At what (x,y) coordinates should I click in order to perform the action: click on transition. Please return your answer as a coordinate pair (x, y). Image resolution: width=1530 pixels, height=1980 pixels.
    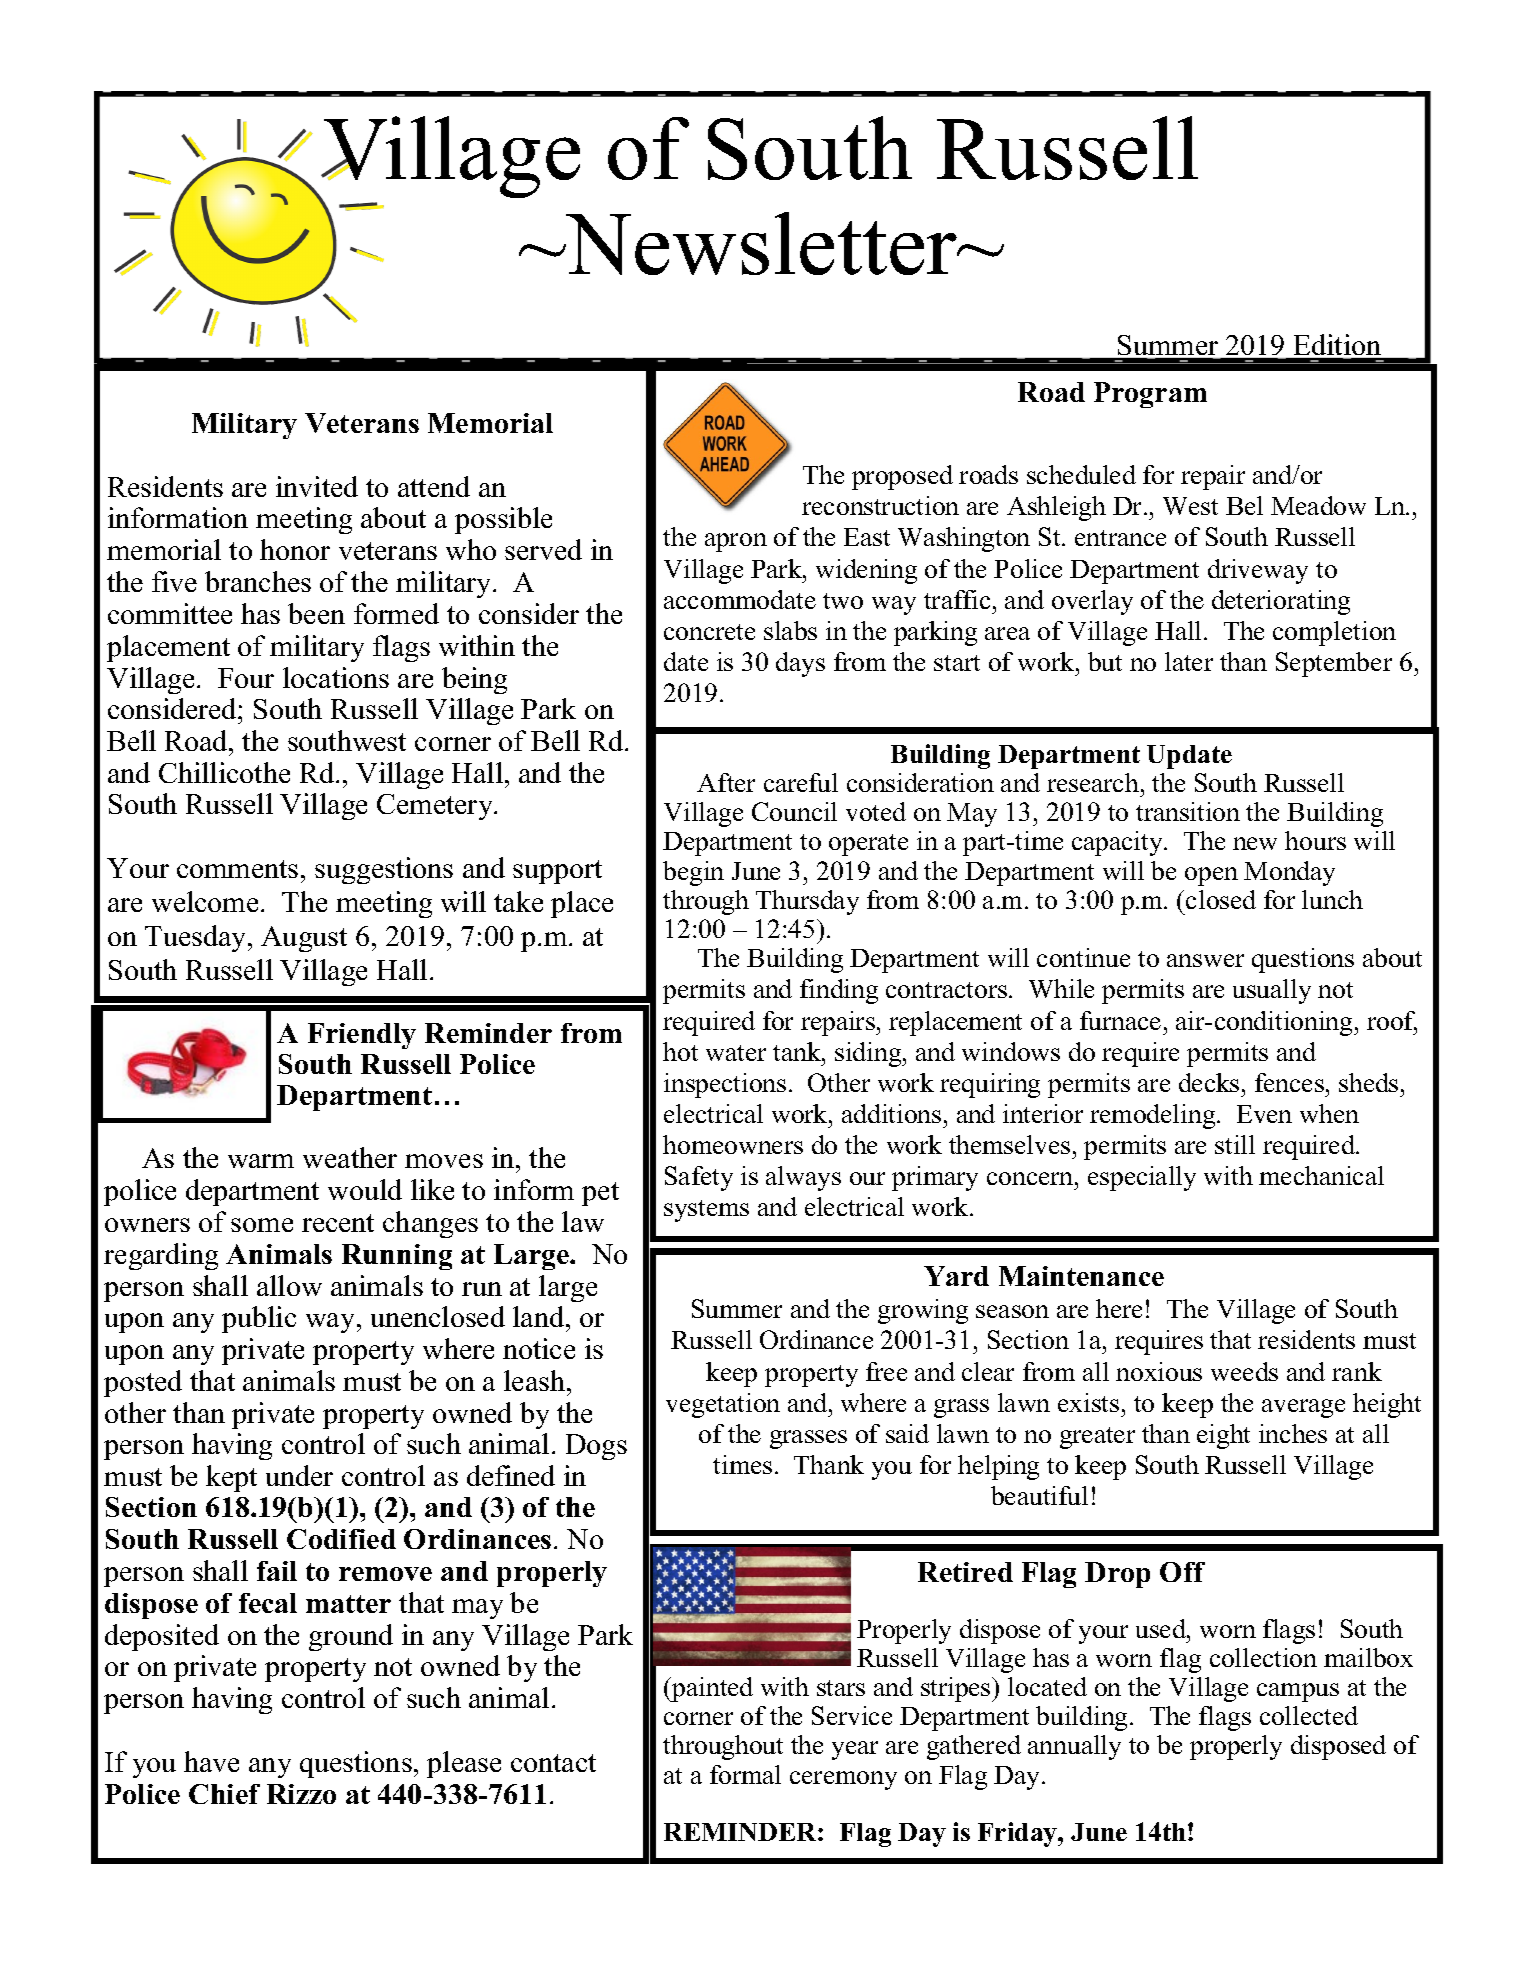
    Looking at the image, I should click on (1188, 811).
